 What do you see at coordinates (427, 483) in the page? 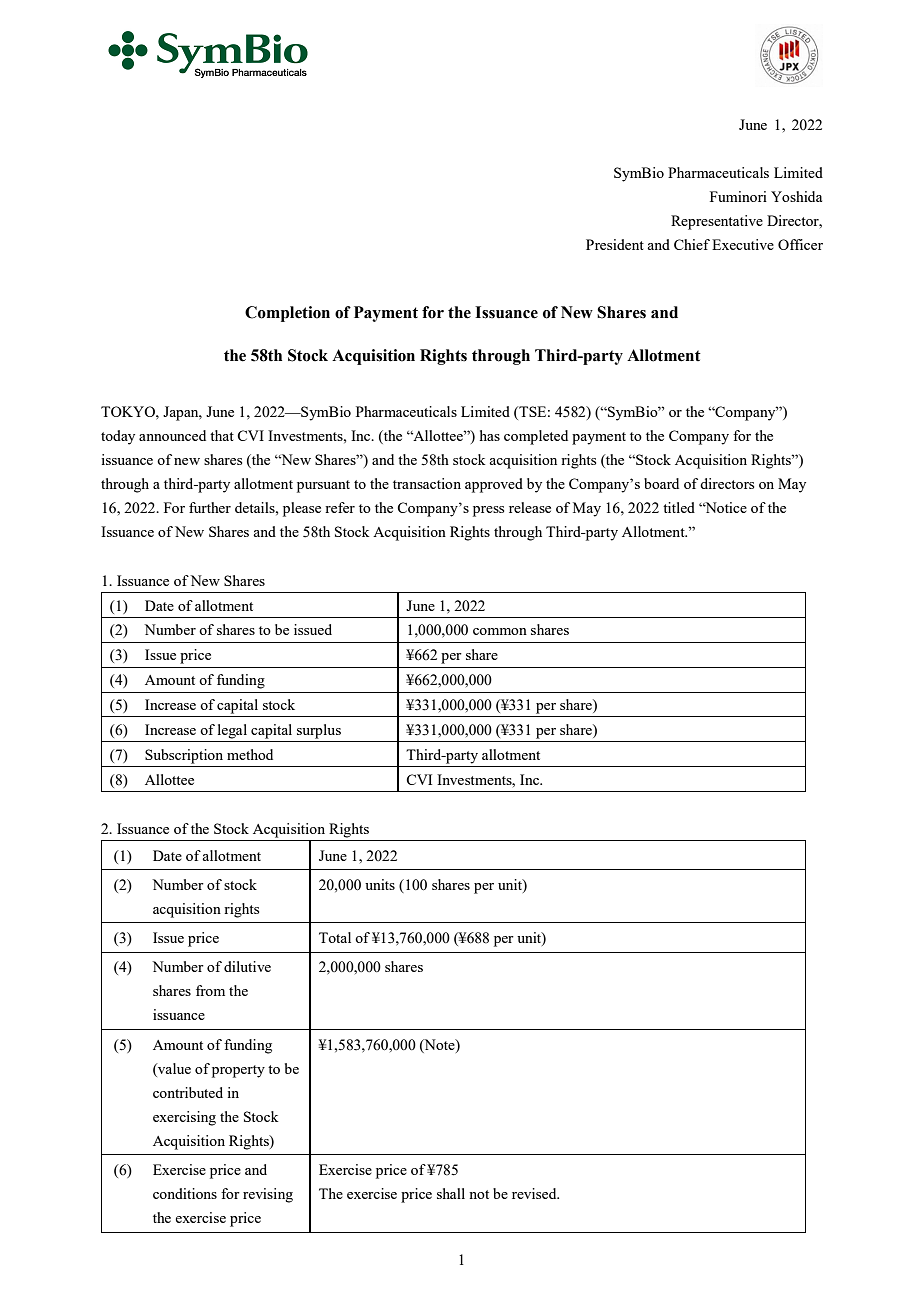
I see `transaction` at bounding box center [427, 483].
